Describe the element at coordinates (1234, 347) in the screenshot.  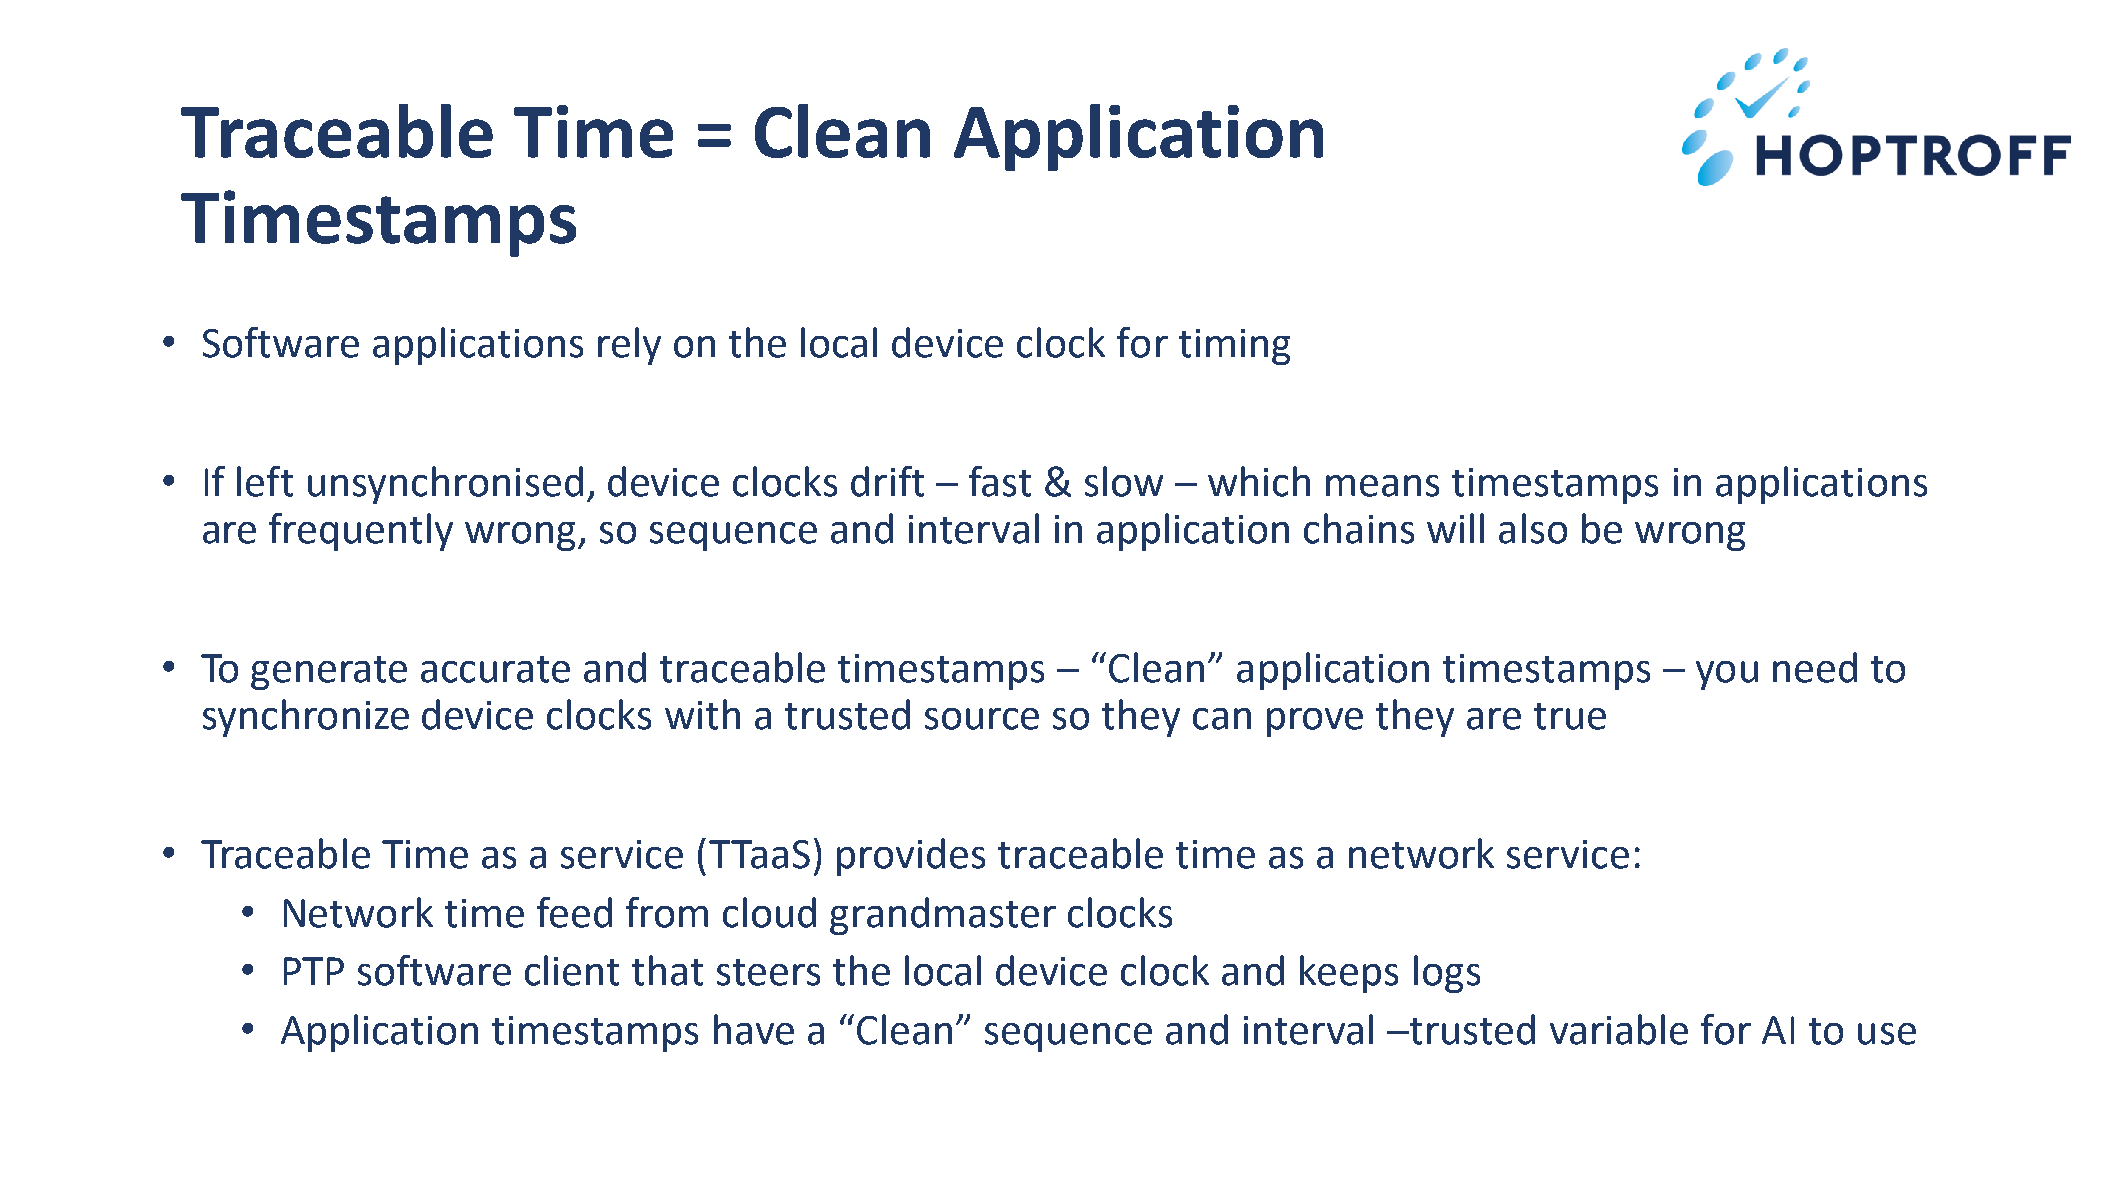
I see `timing` at that location.
